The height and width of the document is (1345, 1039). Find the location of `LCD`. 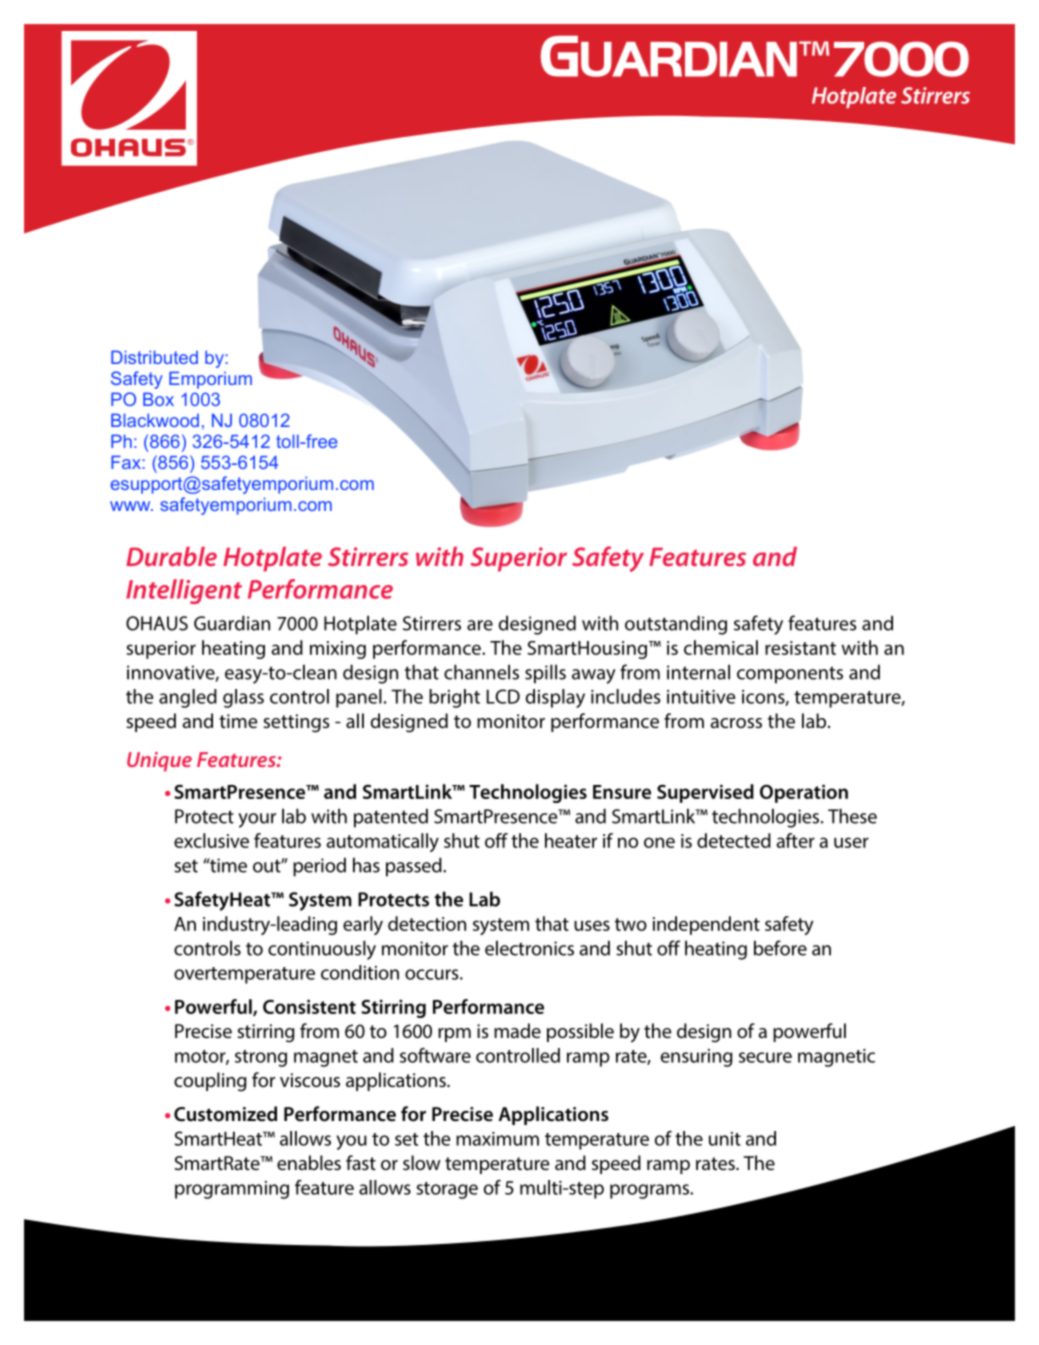

LCD is located at coordinates (503, 696).
